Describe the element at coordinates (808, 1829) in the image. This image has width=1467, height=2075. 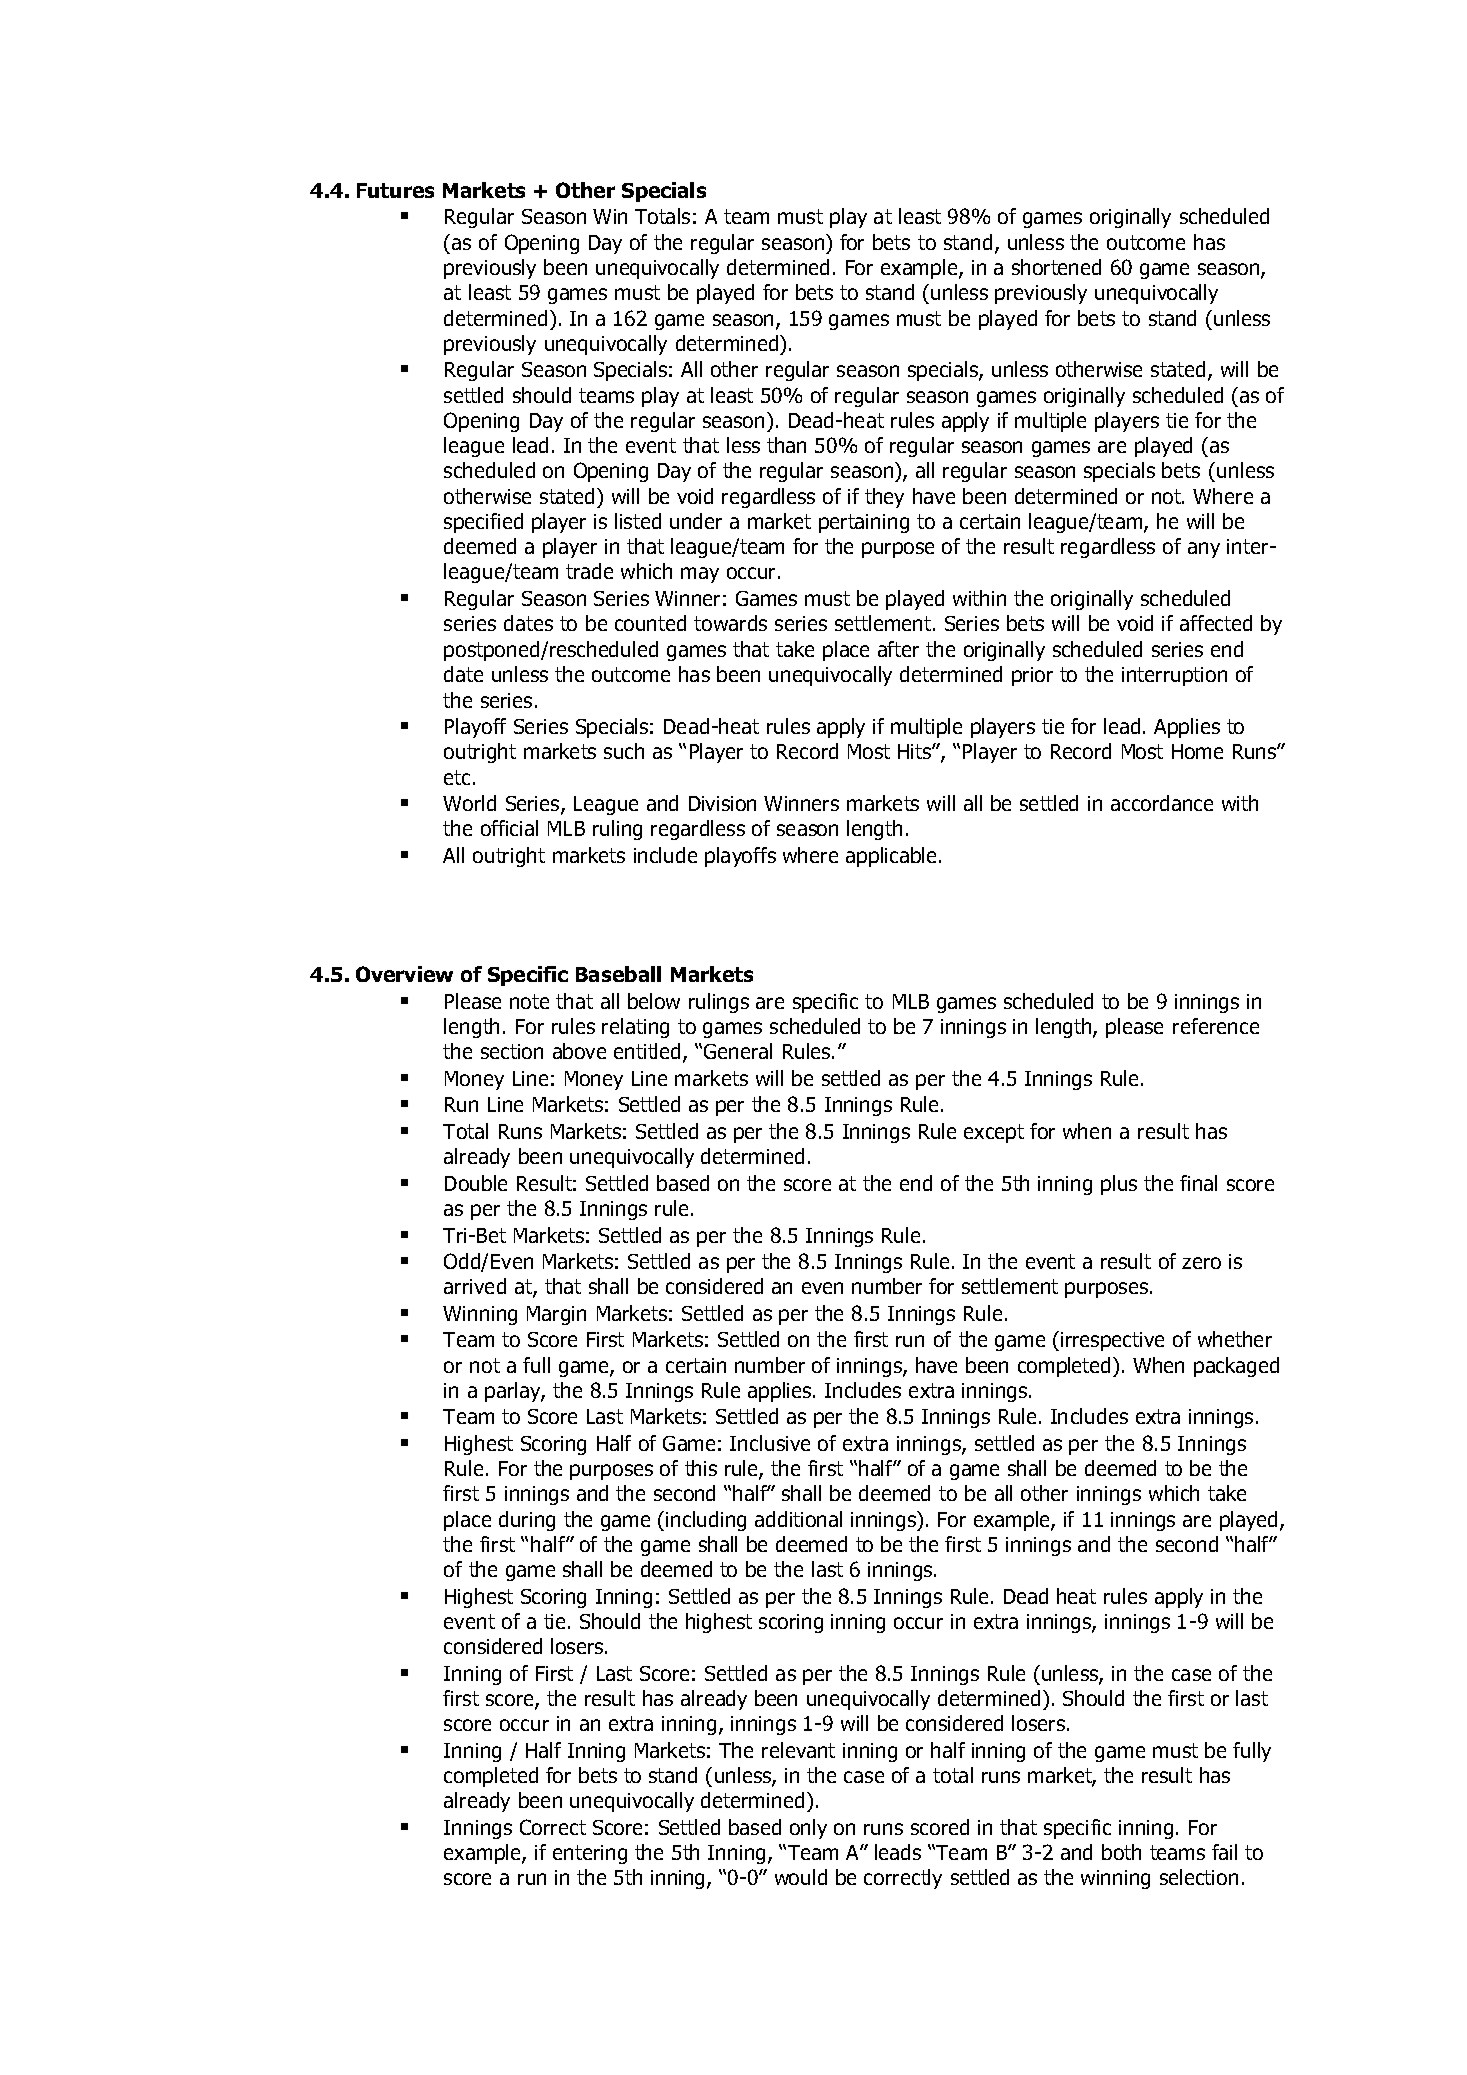
I see `only` at that location.
